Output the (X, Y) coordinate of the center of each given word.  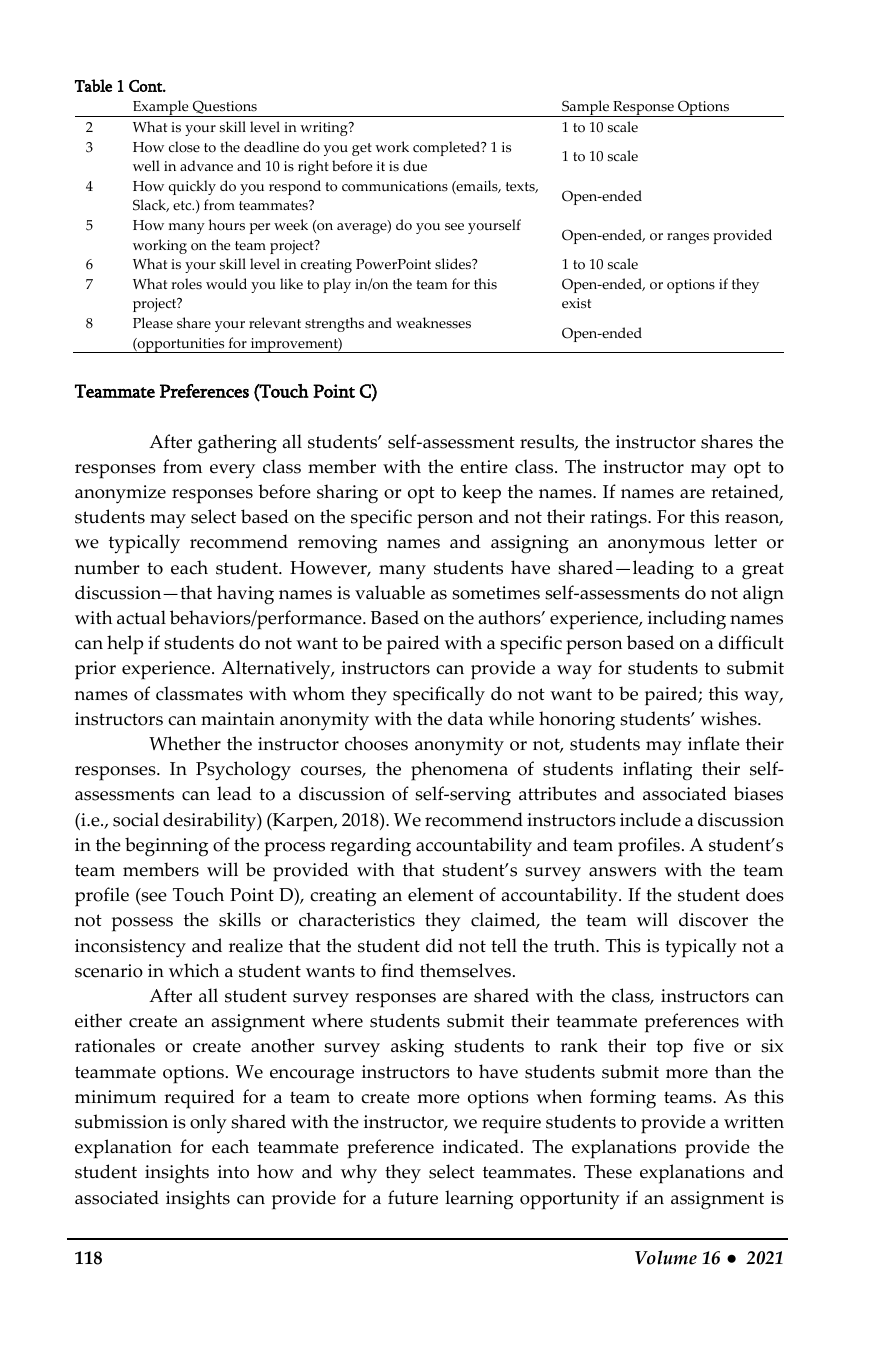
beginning (166, 847)
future (413, 1197)
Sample (586, 108)
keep (481, 494)
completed (448, 148)
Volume (666, 1257)
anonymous (656, 546)
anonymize (120, 494)
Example (161, 108)
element (441, 894)
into (233, 1172)
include (650, 819)
